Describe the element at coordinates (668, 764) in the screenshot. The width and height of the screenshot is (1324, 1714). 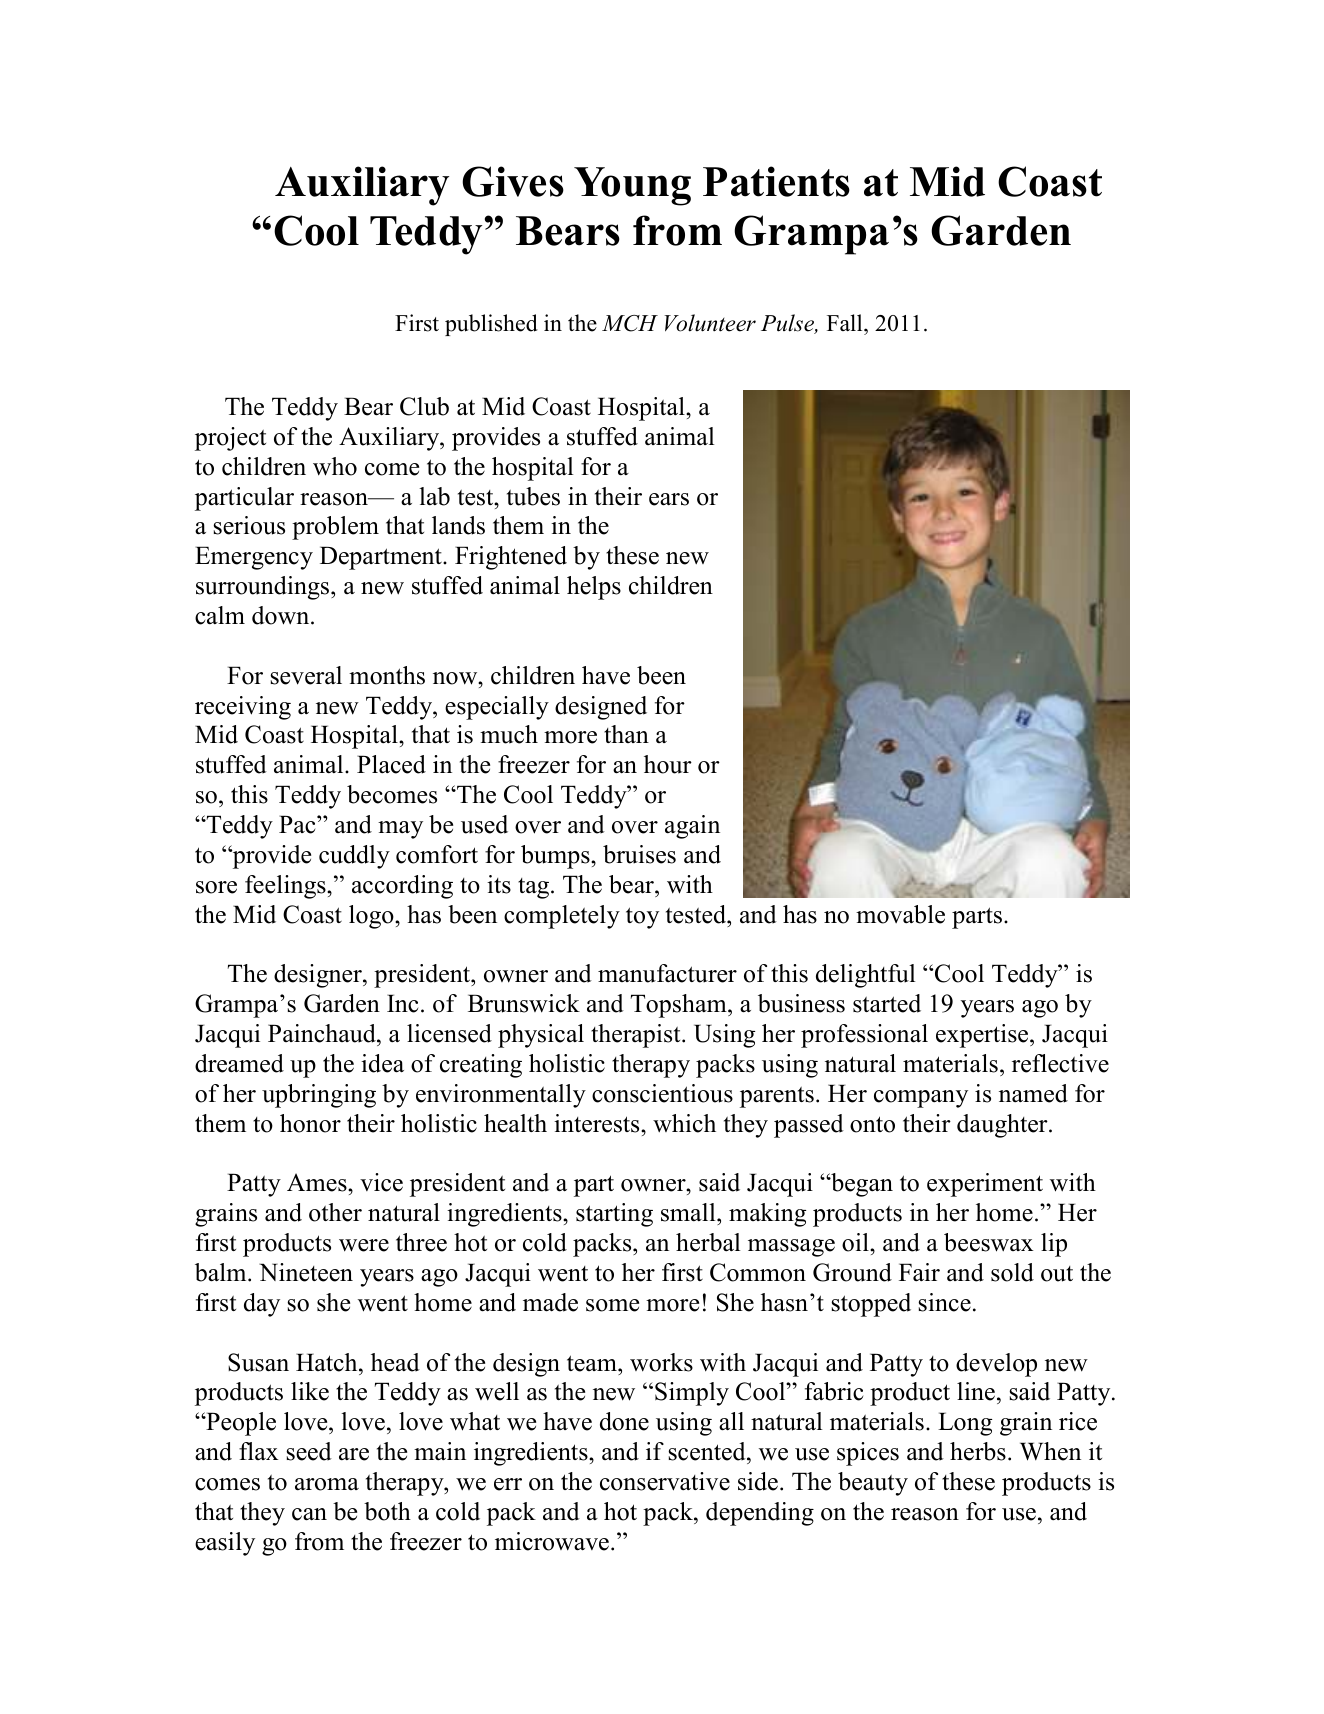
I see `hour` at that location.
